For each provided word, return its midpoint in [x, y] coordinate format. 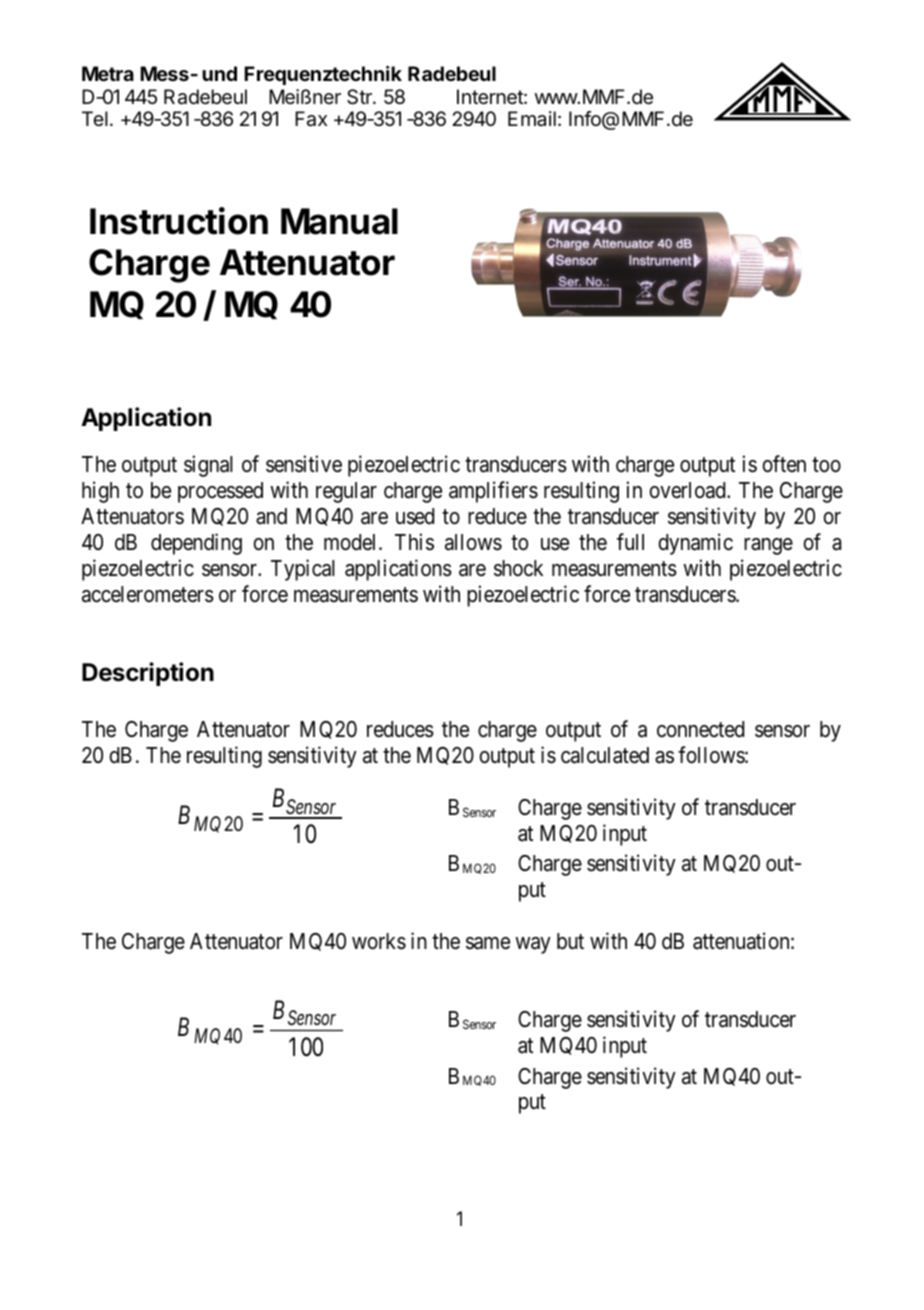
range [768, 546]
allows [473, 542]
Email [532, 119]
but [570, 941]
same [488, 943]
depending [196, 544]
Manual [339, 221]
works [379, 941]
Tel [95, 118]
